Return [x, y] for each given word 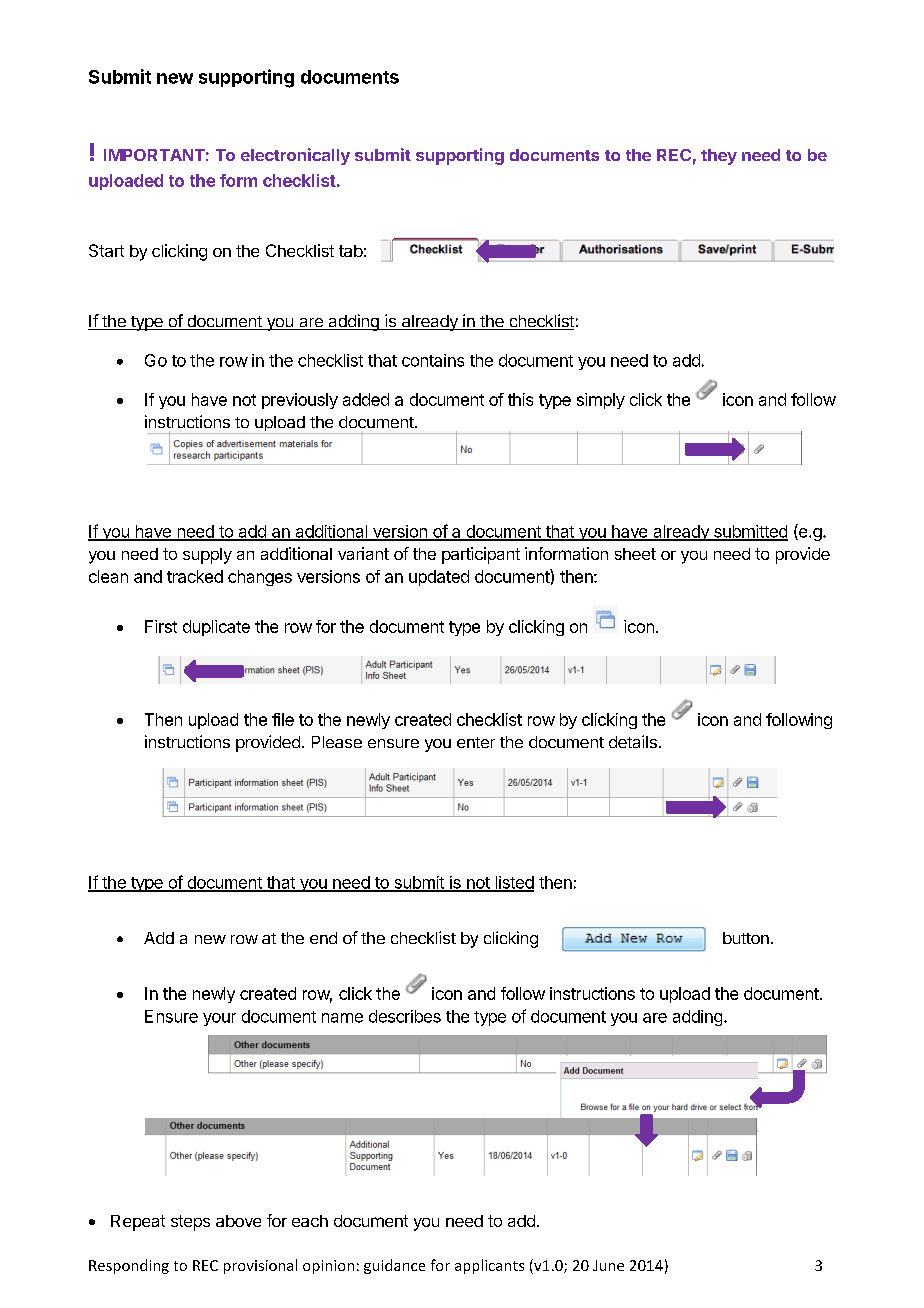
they [719, 157]
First [161, 626]
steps [190, 1223]
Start [106, 250]
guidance [394, 1266]
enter [476, 742]
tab [351, 251]
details [633, 741]
